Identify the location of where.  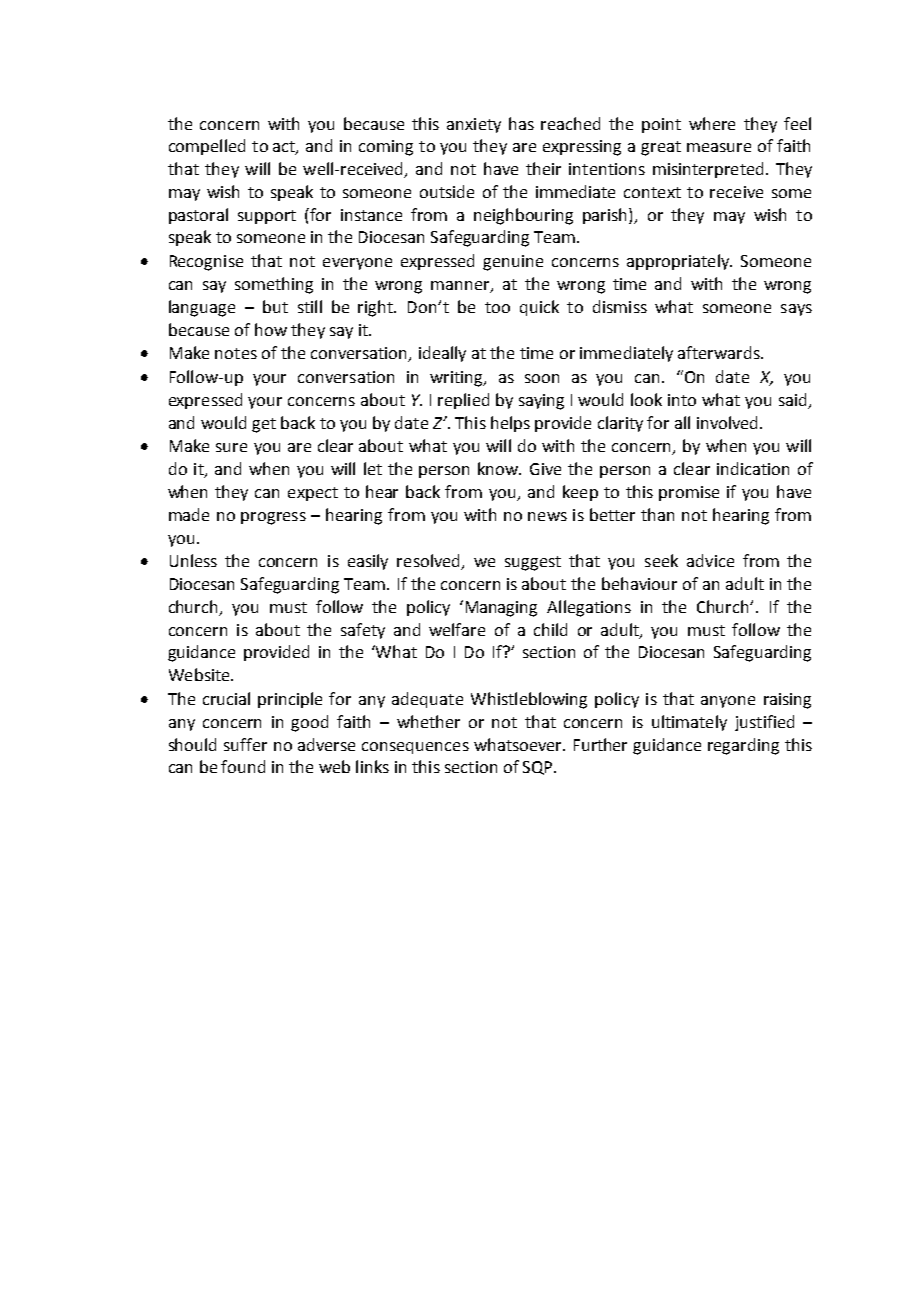
(712, 123).
